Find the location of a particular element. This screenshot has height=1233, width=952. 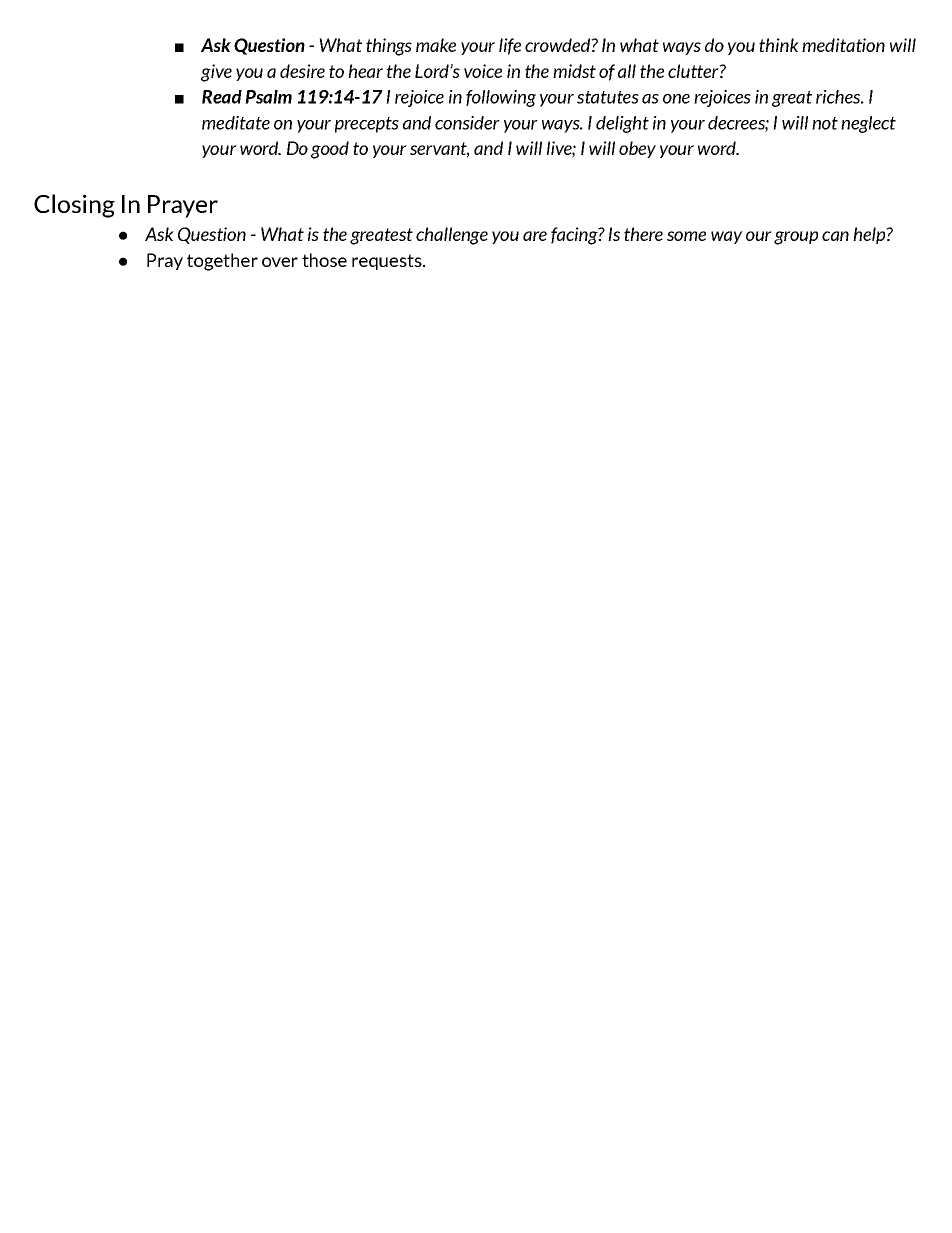

neglect is located at coordinates (868, 124).
